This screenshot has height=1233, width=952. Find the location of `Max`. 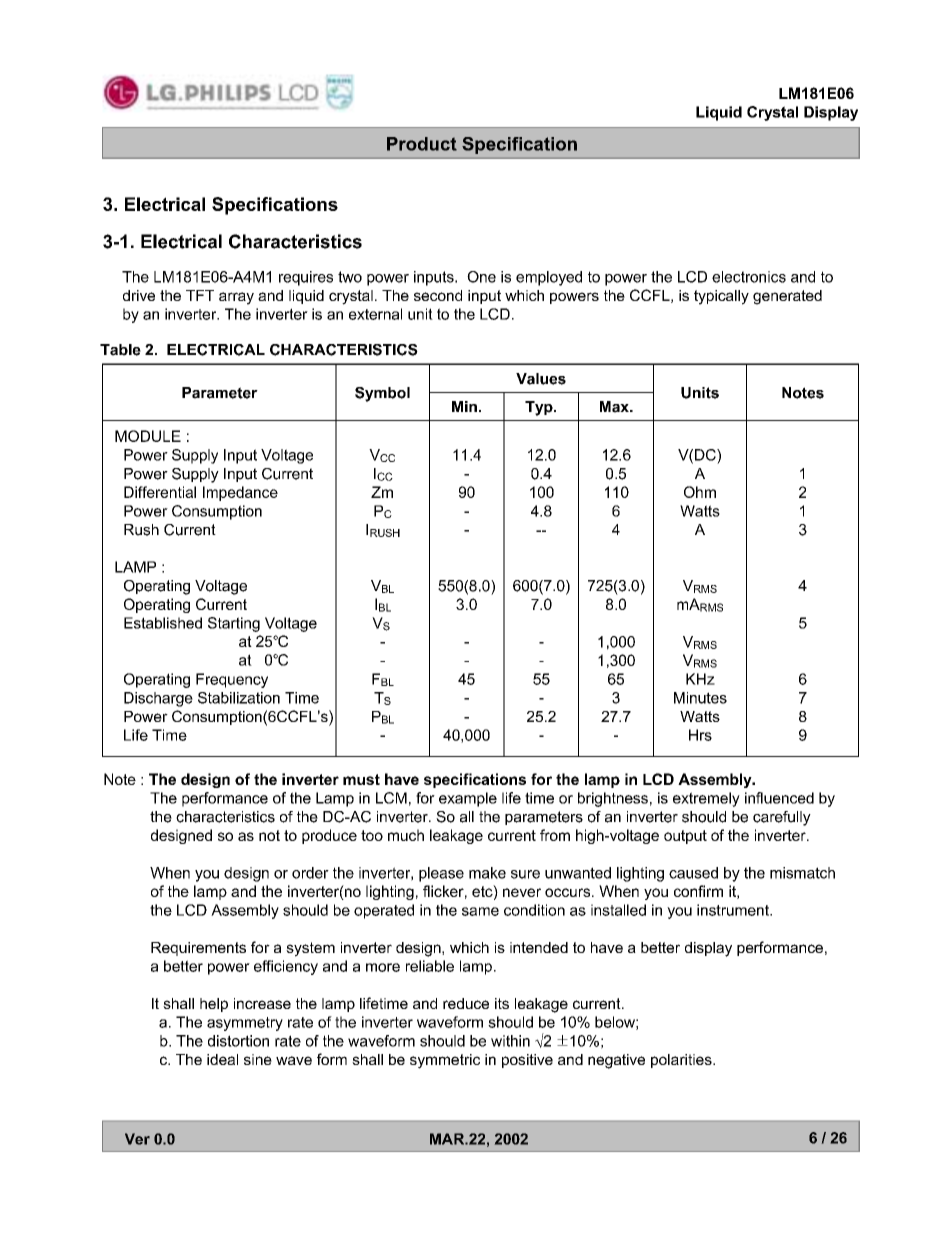

Max is located at coordinates (615, 407).
